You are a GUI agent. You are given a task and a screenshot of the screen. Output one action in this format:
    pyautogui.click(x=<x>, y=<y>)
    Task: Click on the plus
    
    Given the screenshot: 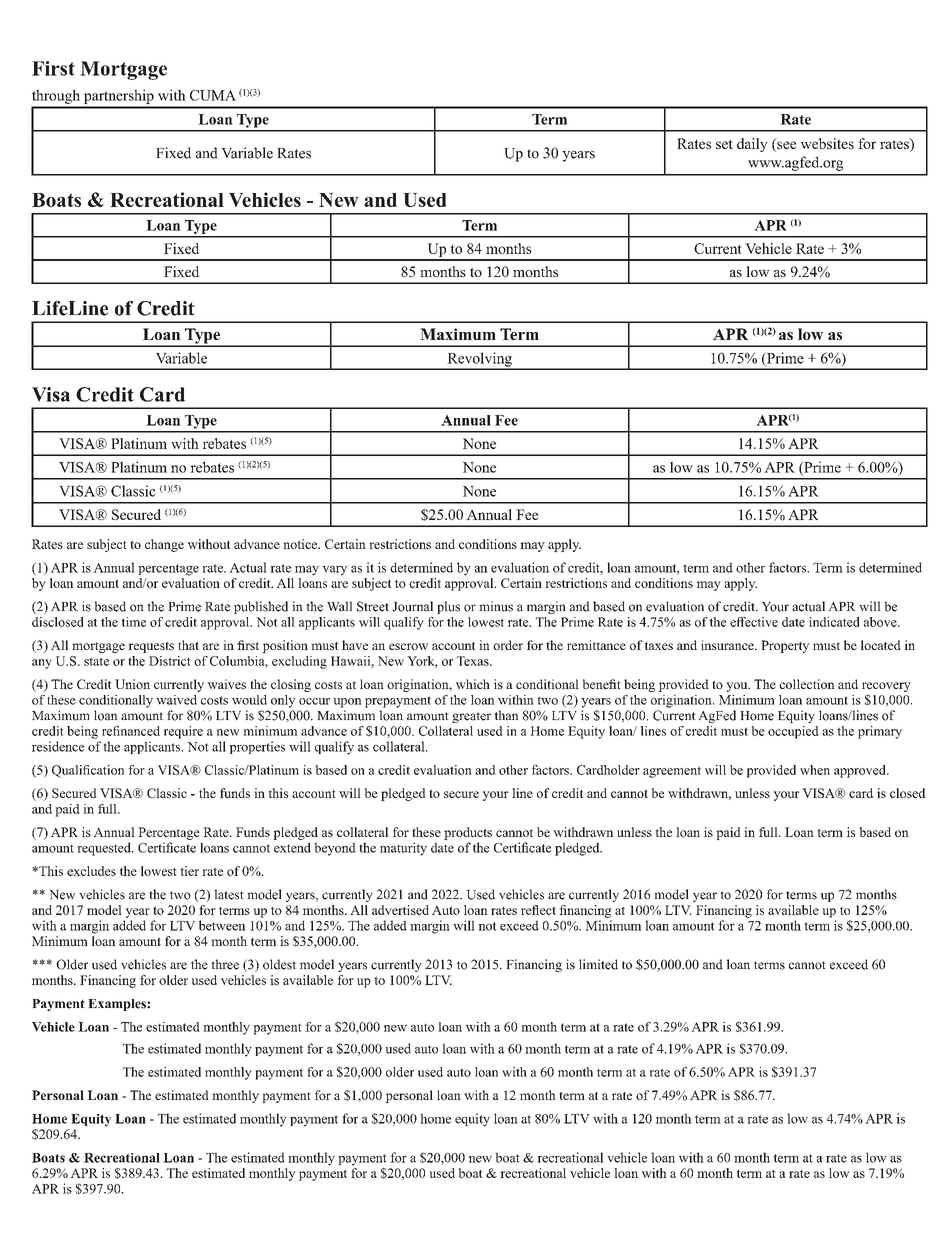 What is the action you would take?
    pyautogui.click(x=448, y=607)
